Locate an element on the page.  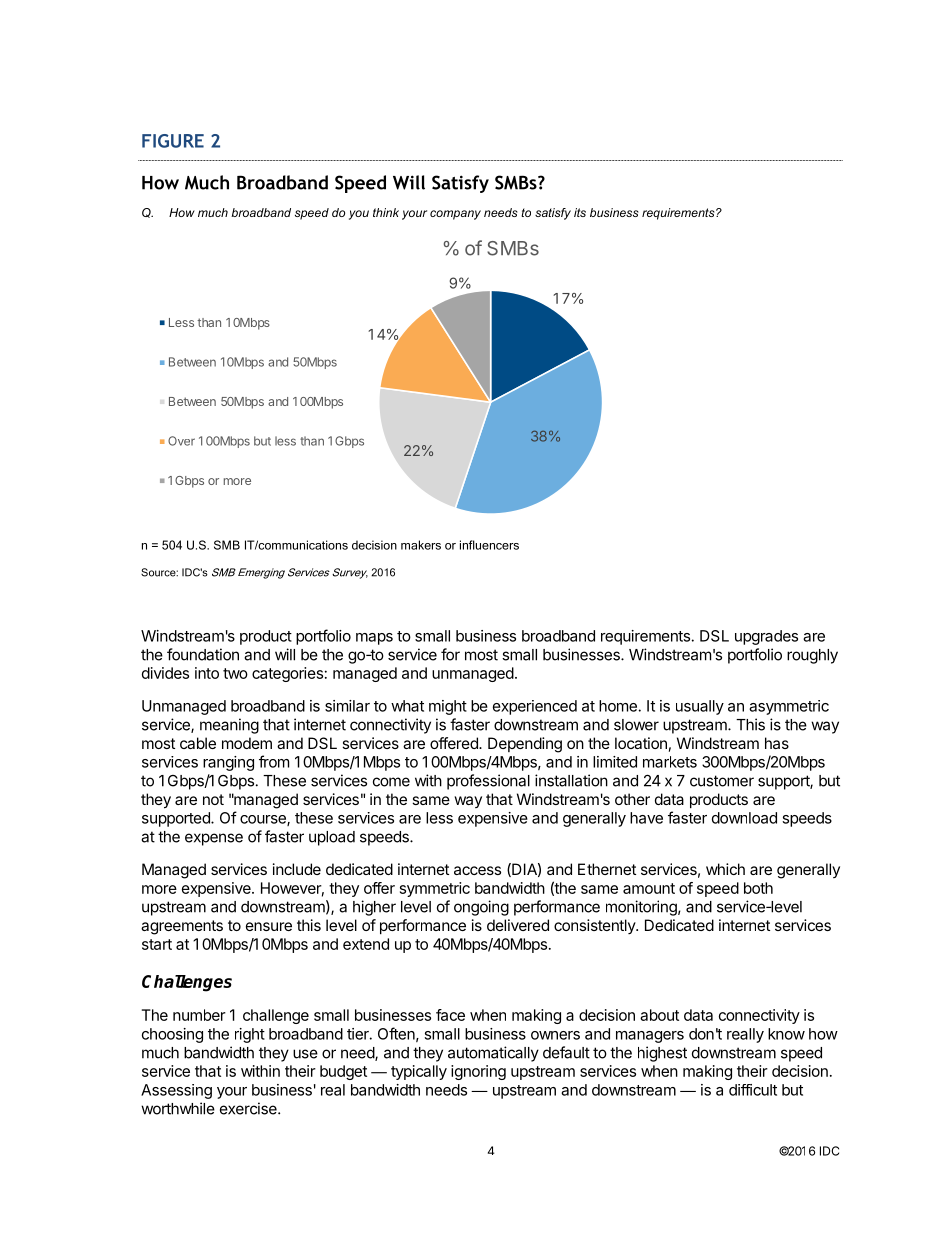
influencers is located at coordinates (489, 545).
